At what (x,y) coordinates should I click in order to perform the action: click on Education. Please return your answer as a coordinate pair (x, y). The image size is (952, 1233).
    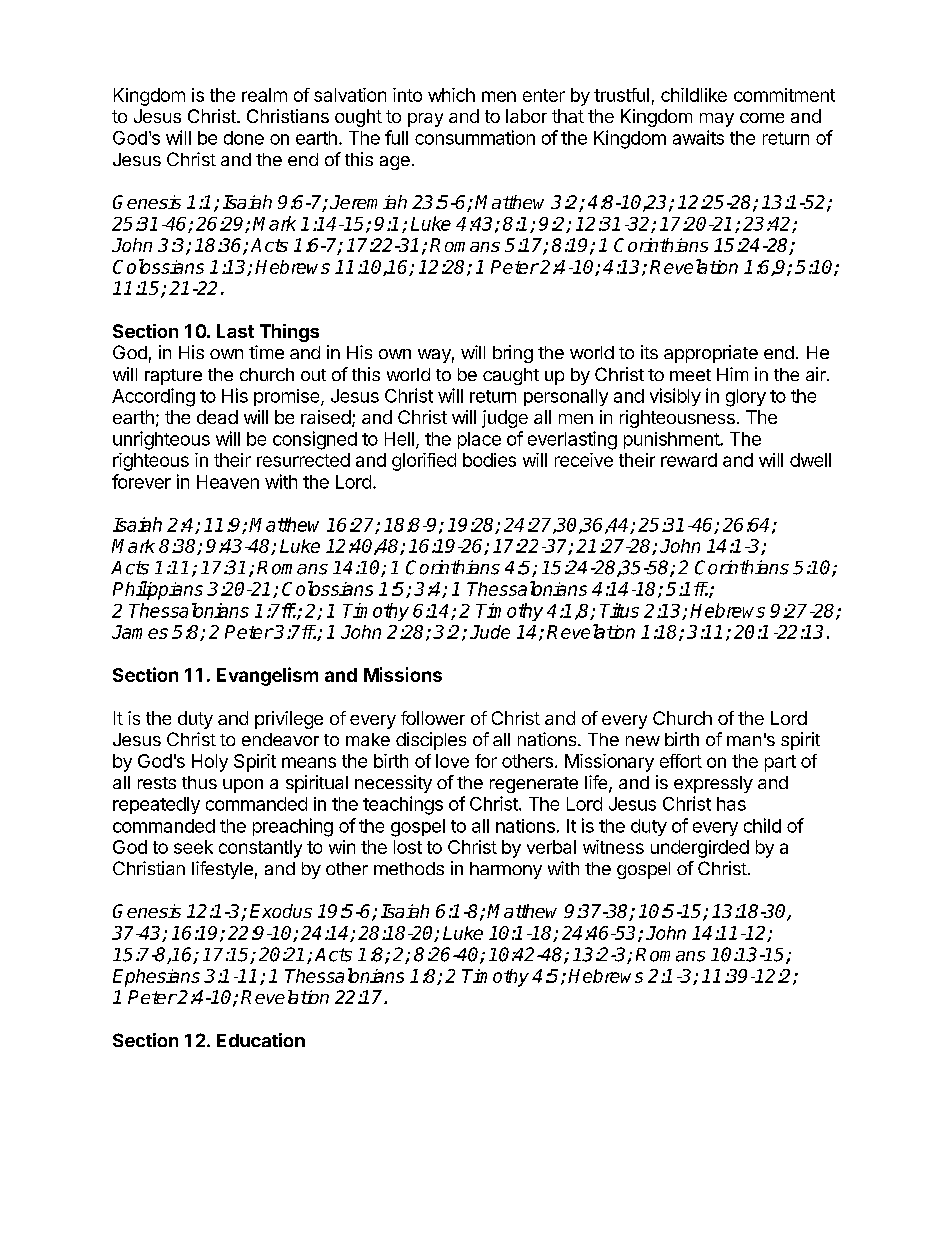
    Looking at the image, I should click on (261, 1040).
